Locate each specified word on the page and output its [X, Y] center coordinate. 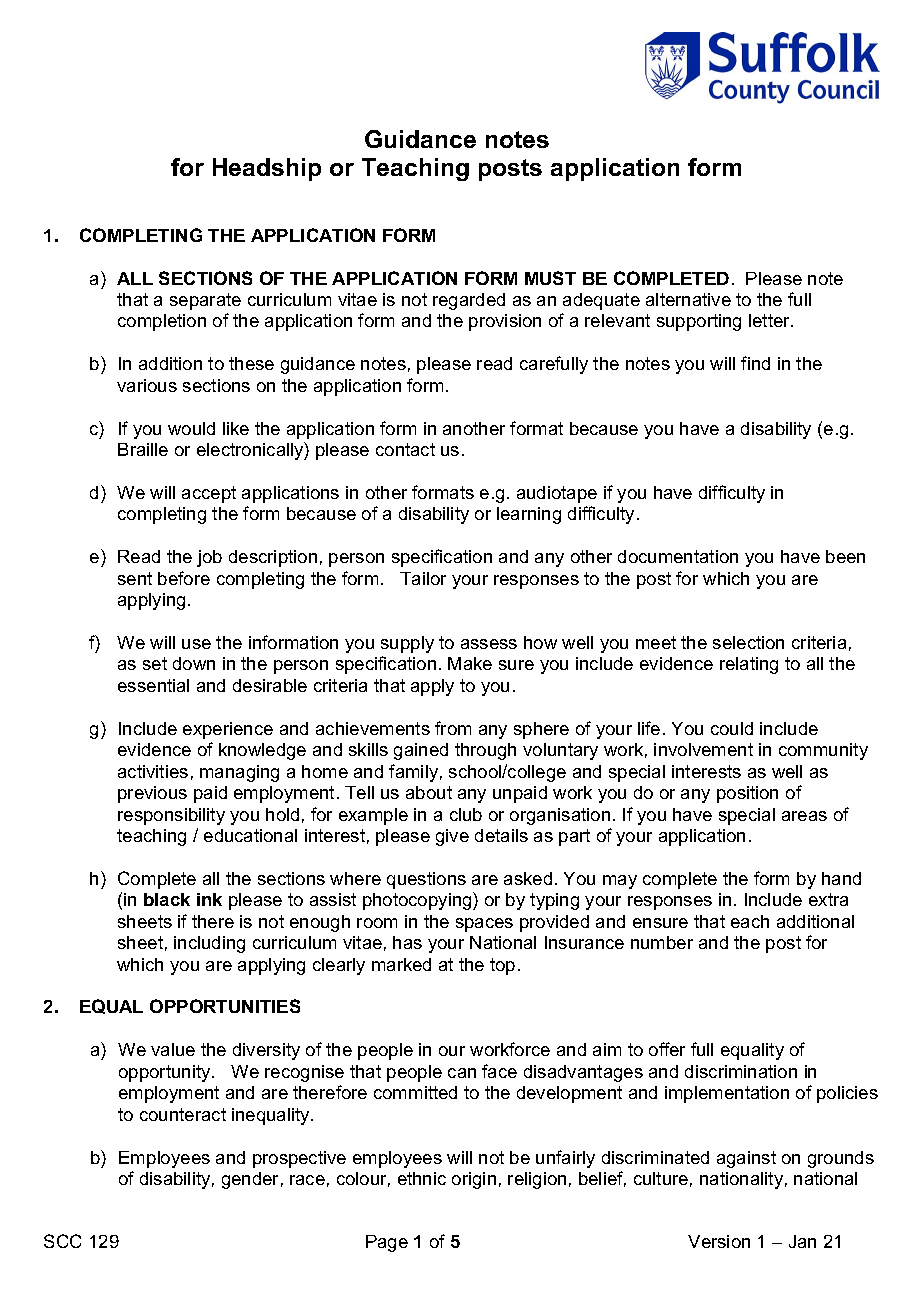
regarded [469, 301]
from [453, 728]
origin [474, 1180]
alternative [688, 299]
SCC [62, 1241]
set [155, 663]
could [732, 728]
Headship [267, 169]
